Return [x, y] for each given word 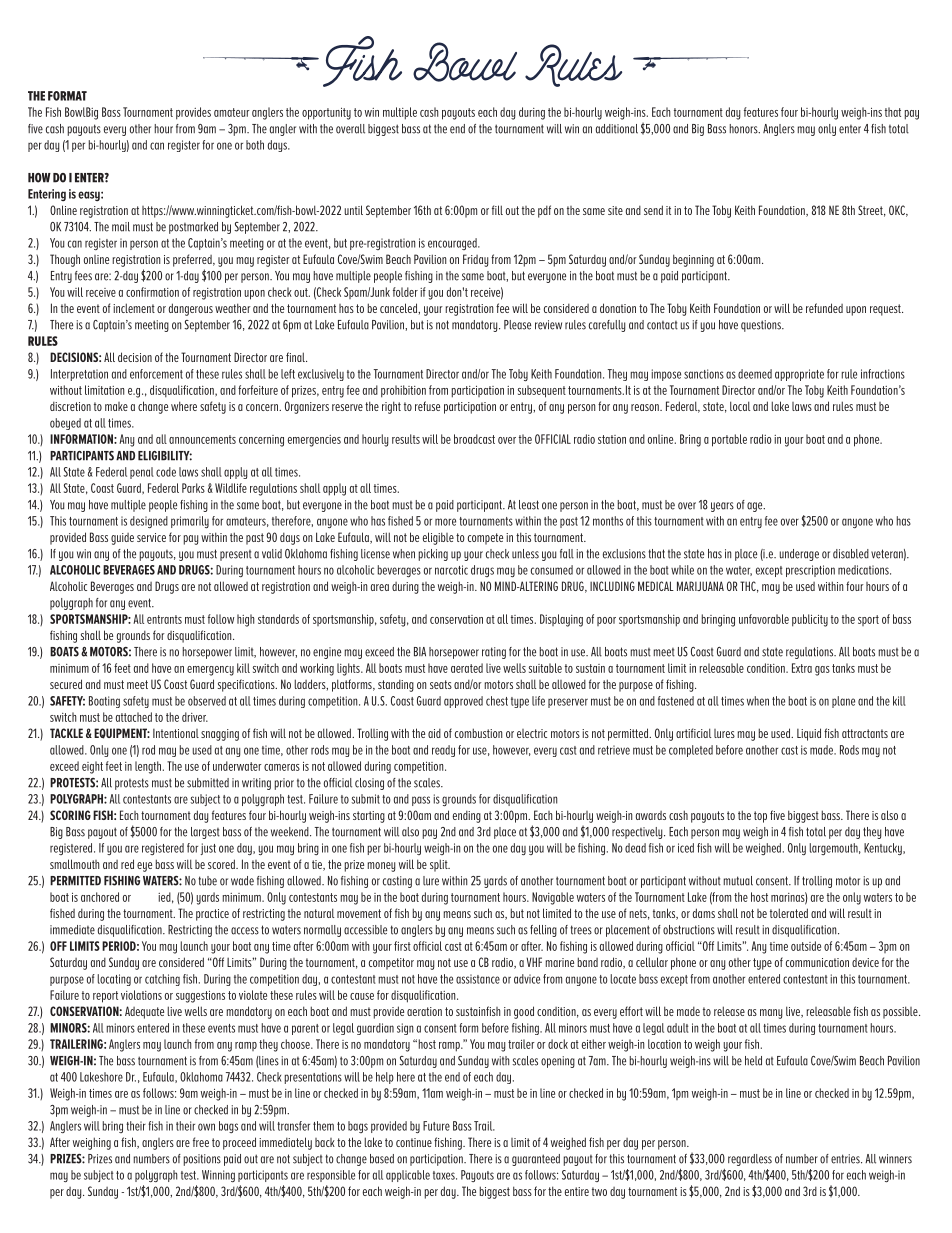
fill [497, 210]
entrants [164, 619]
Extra [802, 668]
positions [202, 1160]
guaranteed [536, 1160]
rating [494, 653]
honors [745, 129]
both [255, 145]
